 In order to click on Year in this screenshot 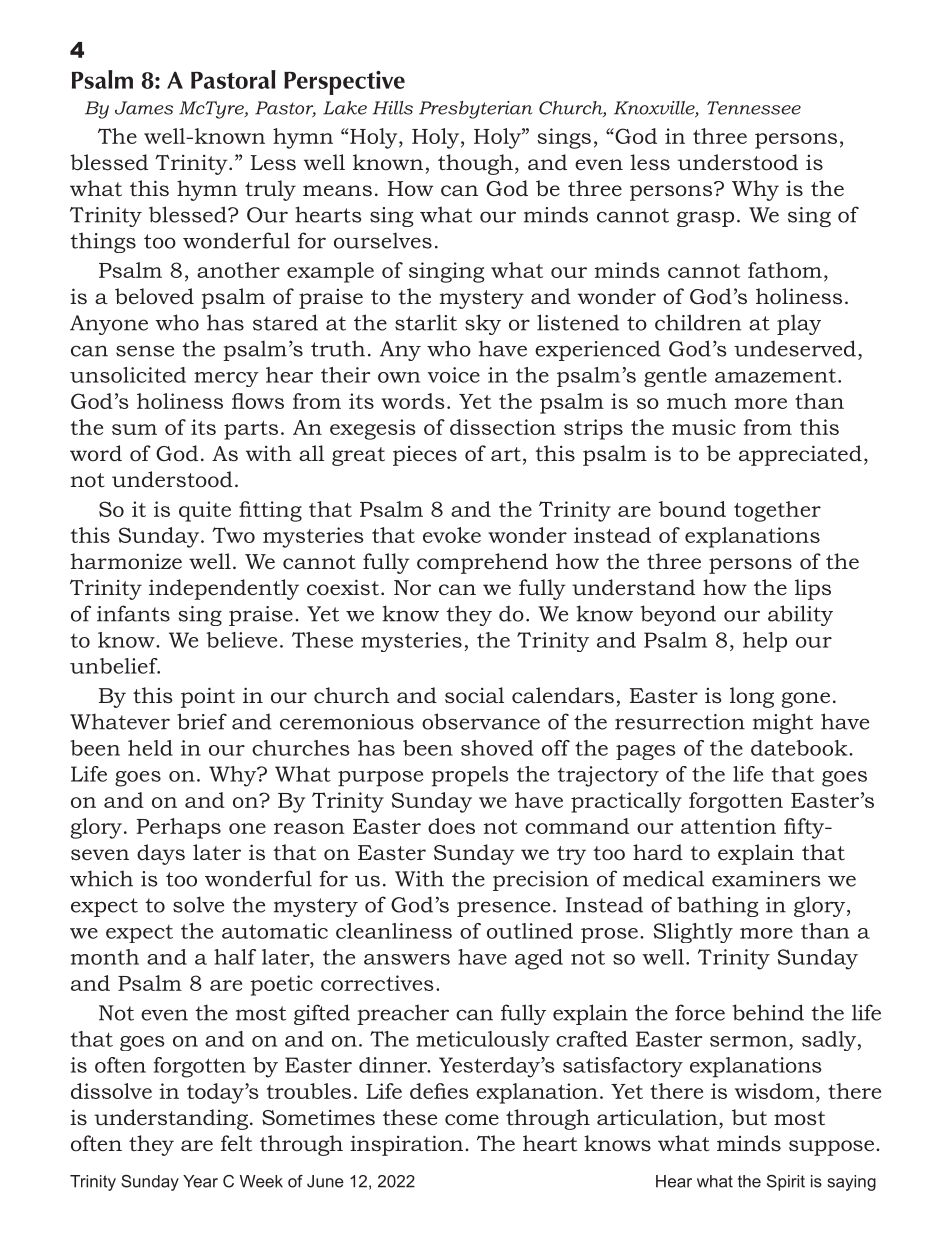, I will do `click(200, 1181)`.
